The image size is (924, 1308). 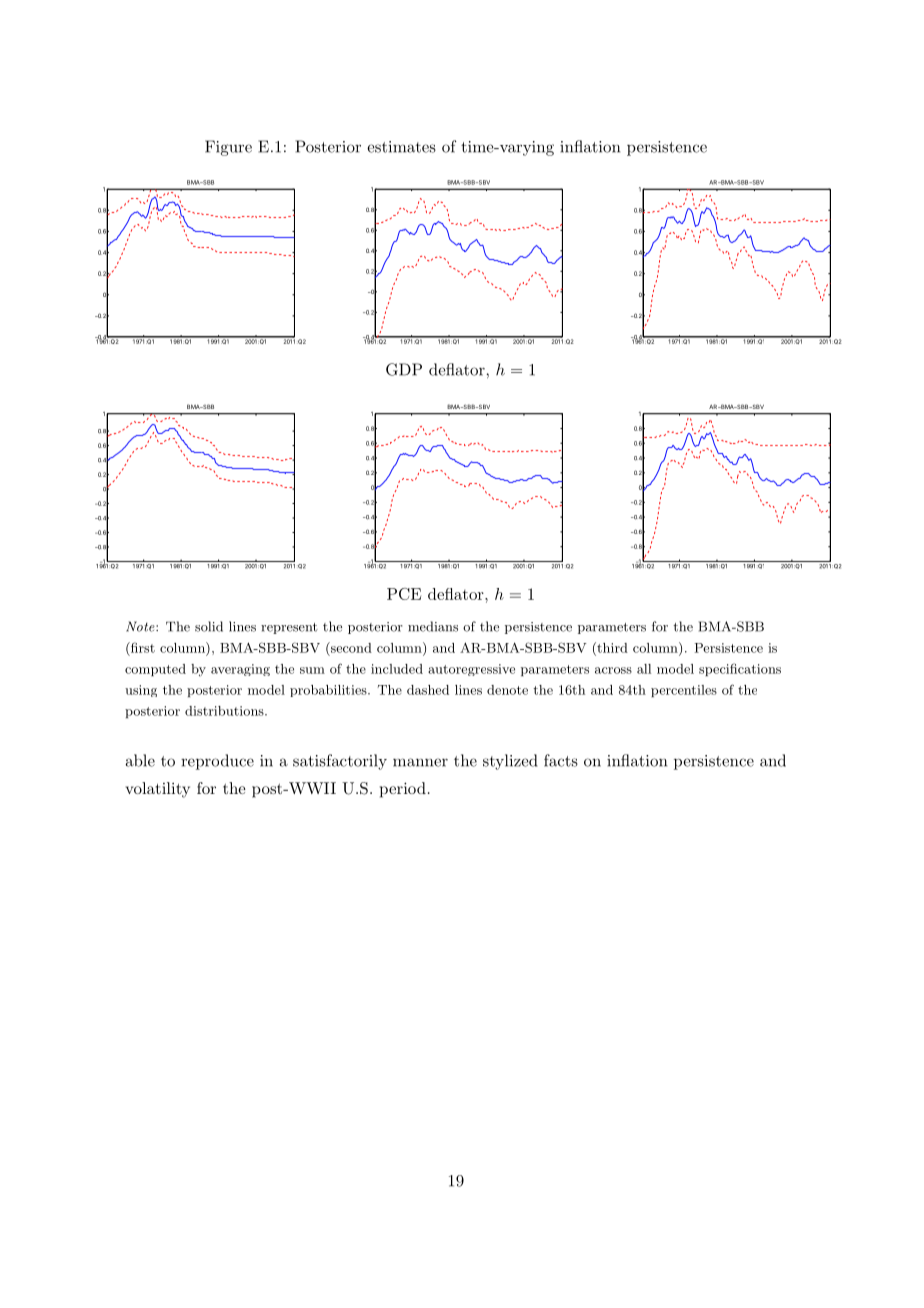 What do you see at coordinates (613, 670) in the screenshot?
I see `across` at bounding box center [613, 670].
